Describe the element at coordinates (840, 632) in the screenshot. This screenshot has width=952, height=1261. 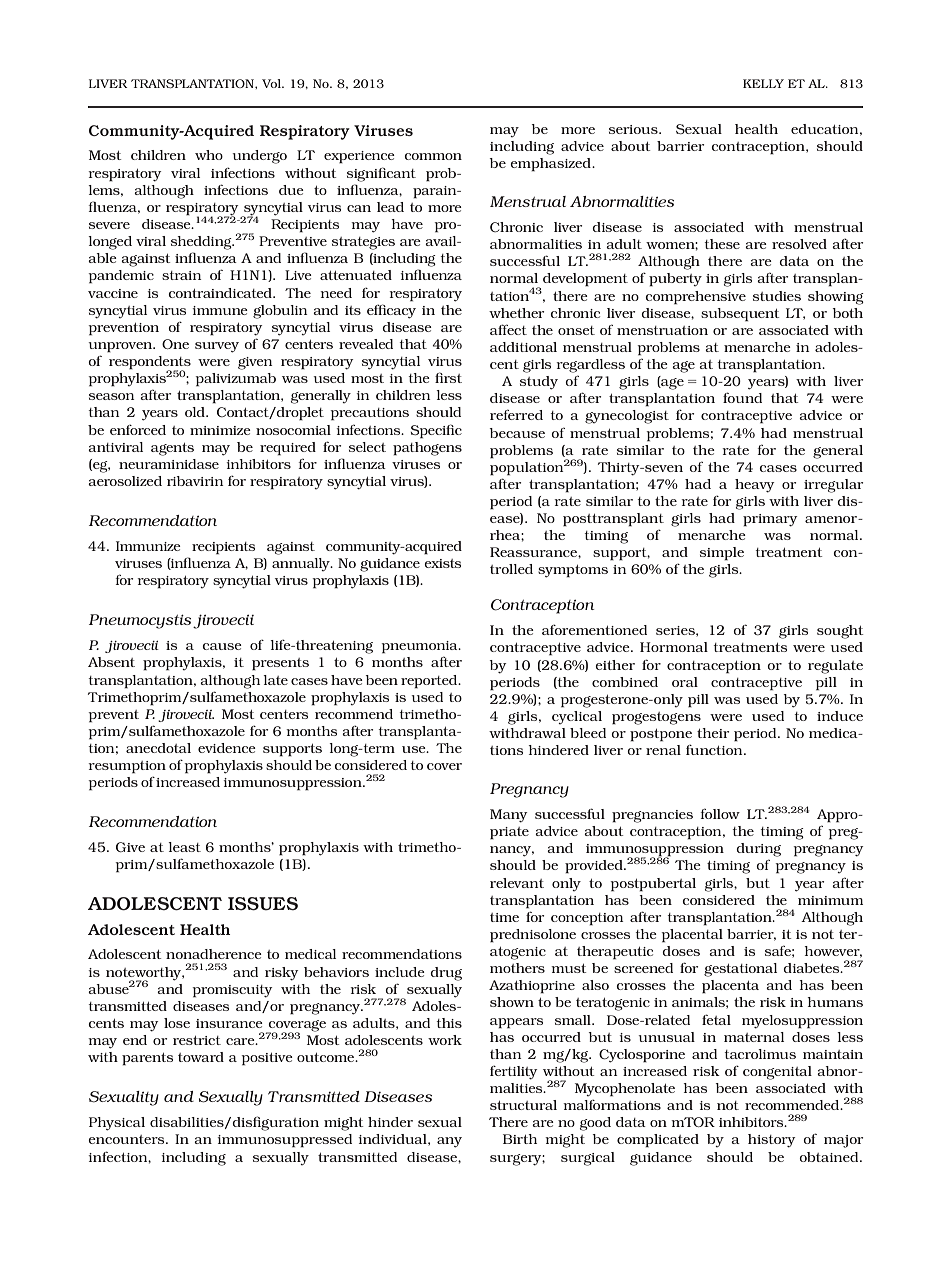
I see `sought` at that location.
